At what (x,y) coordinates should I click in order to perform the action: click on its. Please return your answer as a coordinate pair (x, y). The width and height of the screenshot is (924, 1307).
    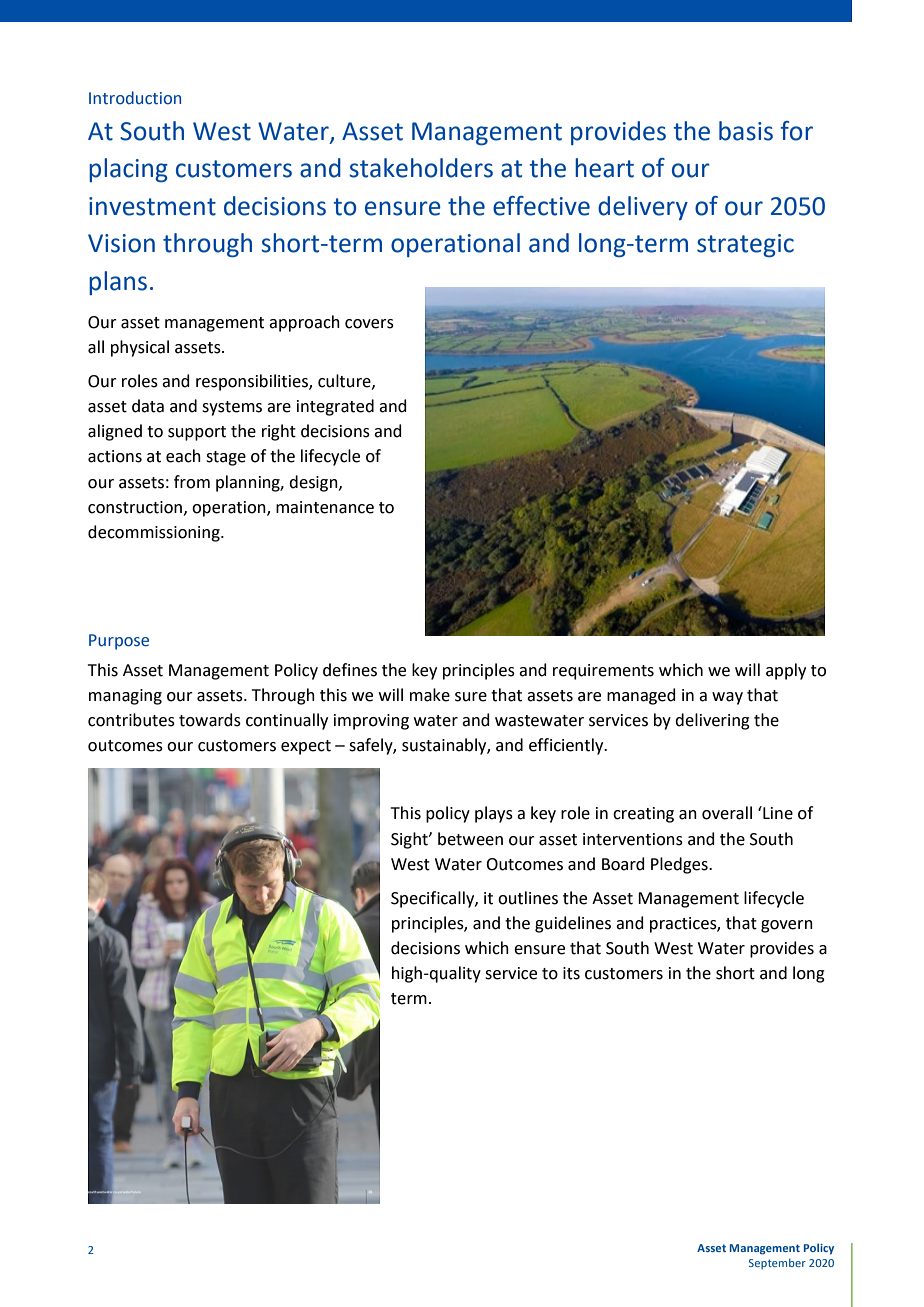
    Looking at the image, I should click on (571, 973).
